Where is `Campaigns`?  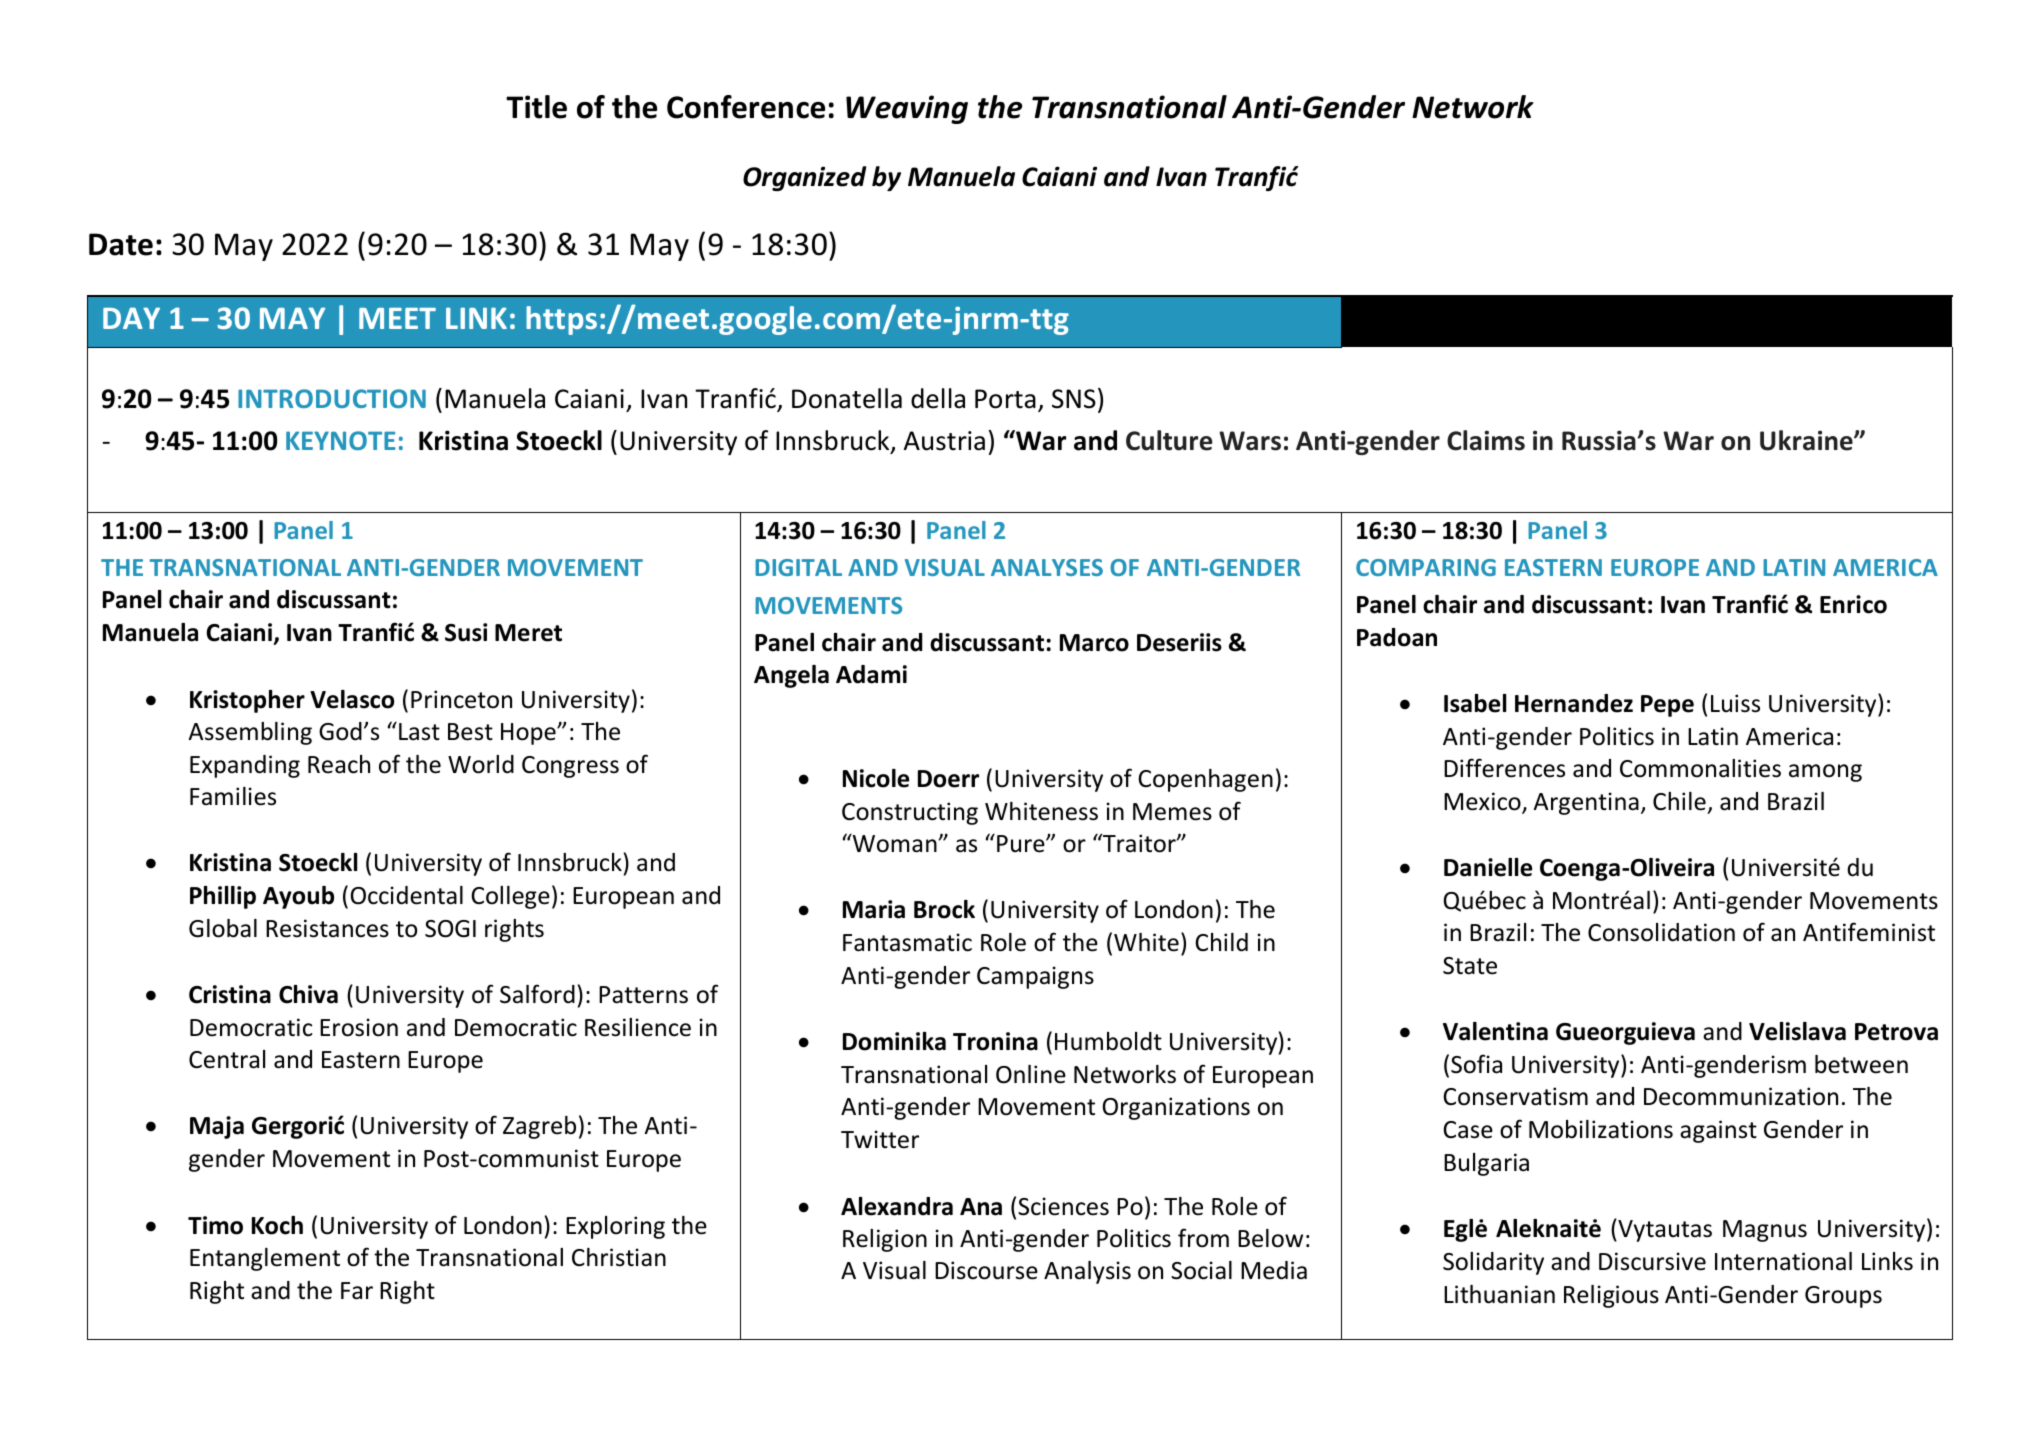 Campaigns is located at coordinates (1035, 977).
